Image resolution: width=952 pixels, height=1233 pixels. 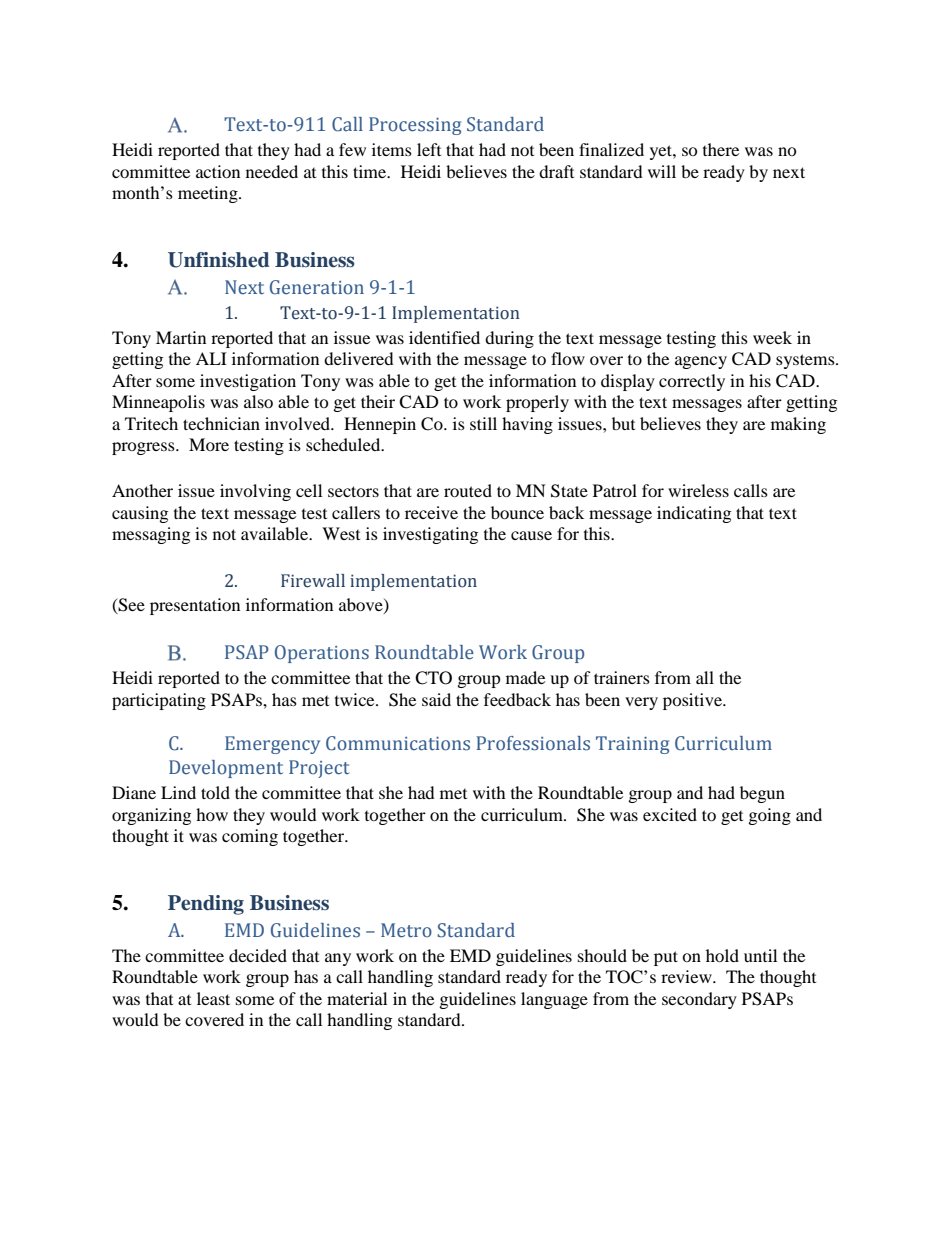 What do you see at coordinates (429, 149) in the document?
I see `left` at bounding box center [429, 149].
